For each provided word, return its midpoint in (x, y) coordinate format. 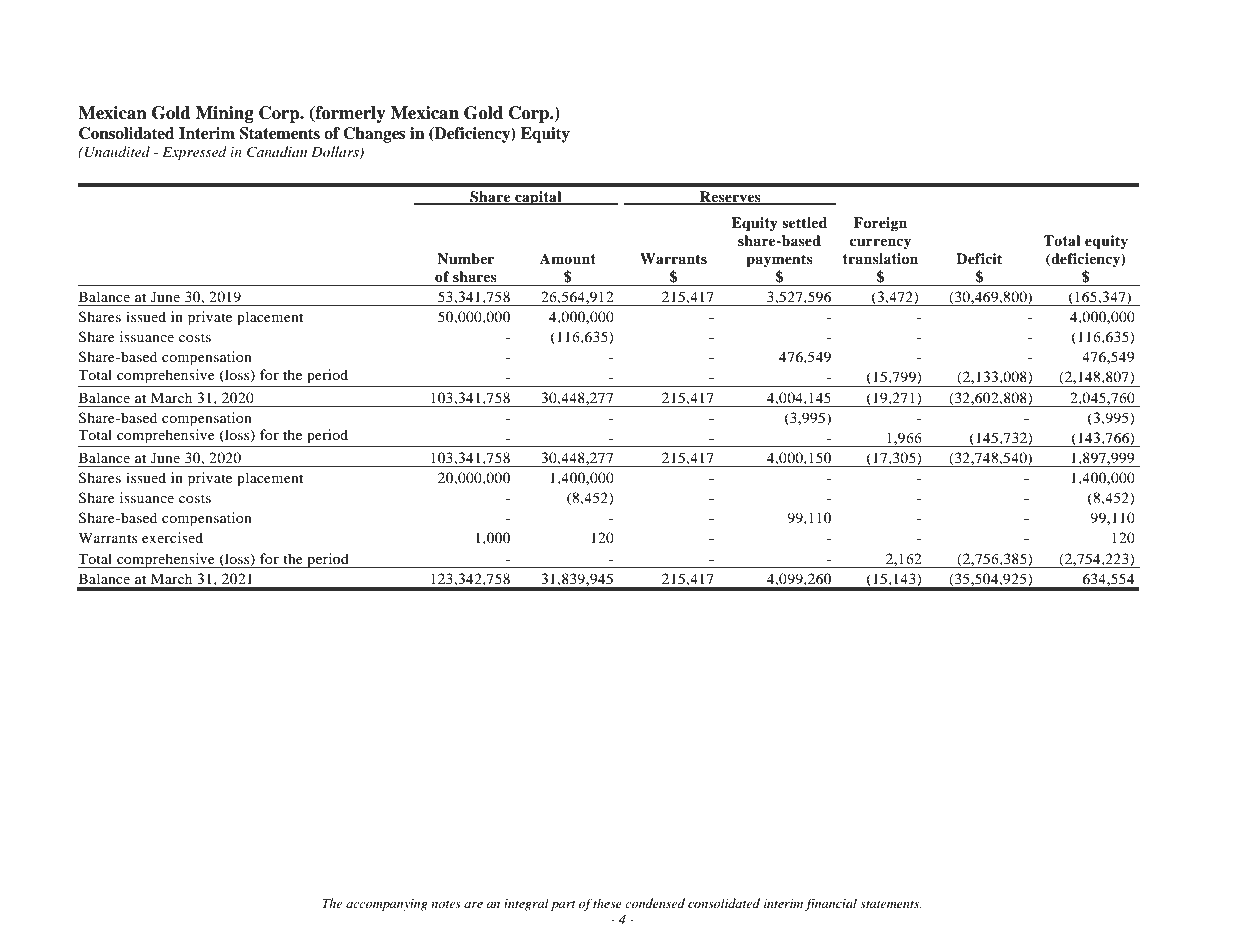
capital (538, 198)
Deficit (979, 258)
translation (880, 259)
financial (831, 904)
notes (446, 904)
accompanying (387, 905)
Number (465, 258)
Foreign (880, 224)
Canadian (277, 152)
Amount (568, 258)
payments (779, 261)
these (607, 903)
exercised (172, 537)
